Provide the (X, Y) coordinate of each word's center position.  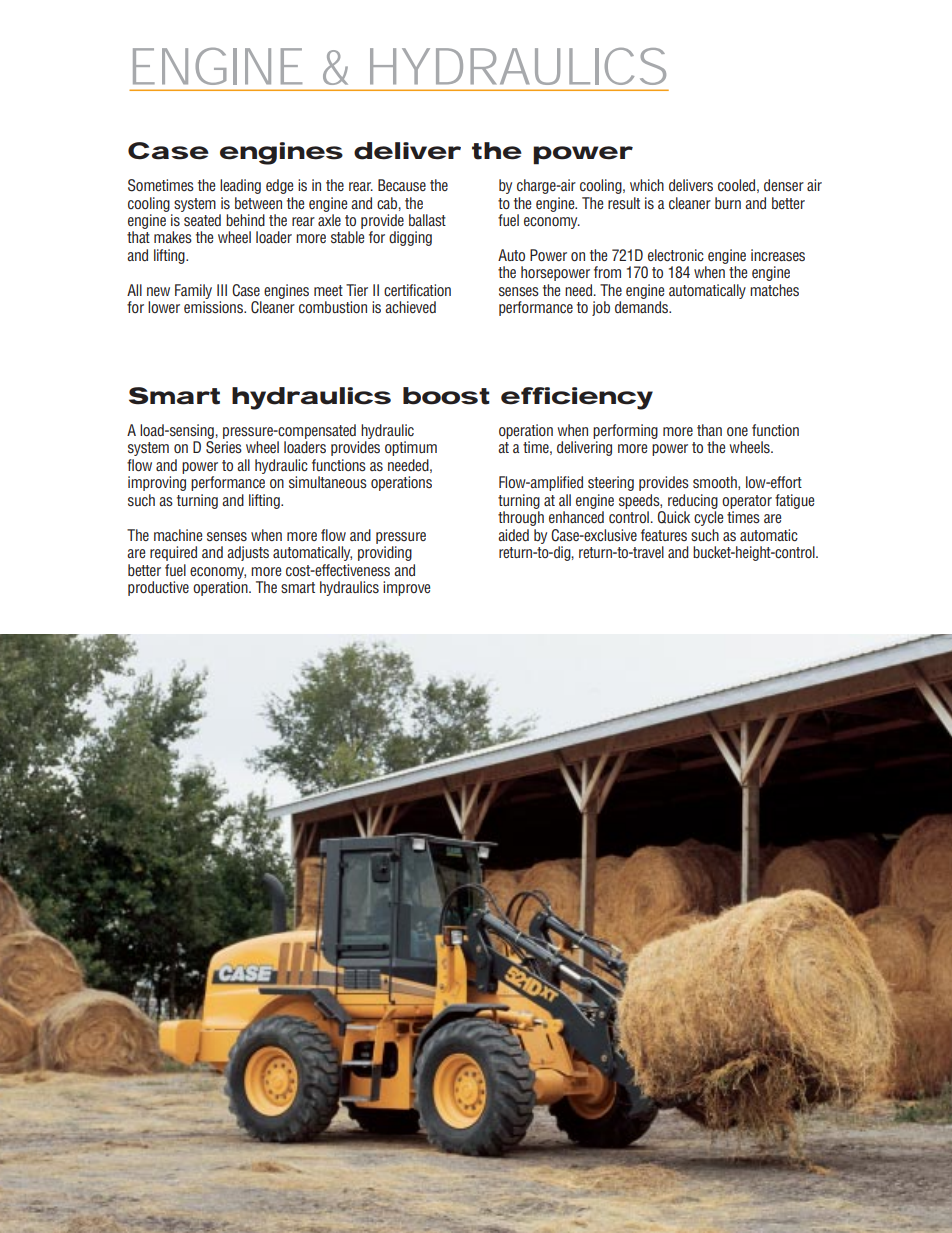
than (709, 430)
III (222, 290)
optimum (411, 448)
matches (774, 290)
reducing (693, 501)
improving (157, 483)
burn (728, 203)
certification (417, 290)
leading (240, 186)
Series (224, 447)
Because (402, 185)
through (521, 518)
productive (158, 588)
